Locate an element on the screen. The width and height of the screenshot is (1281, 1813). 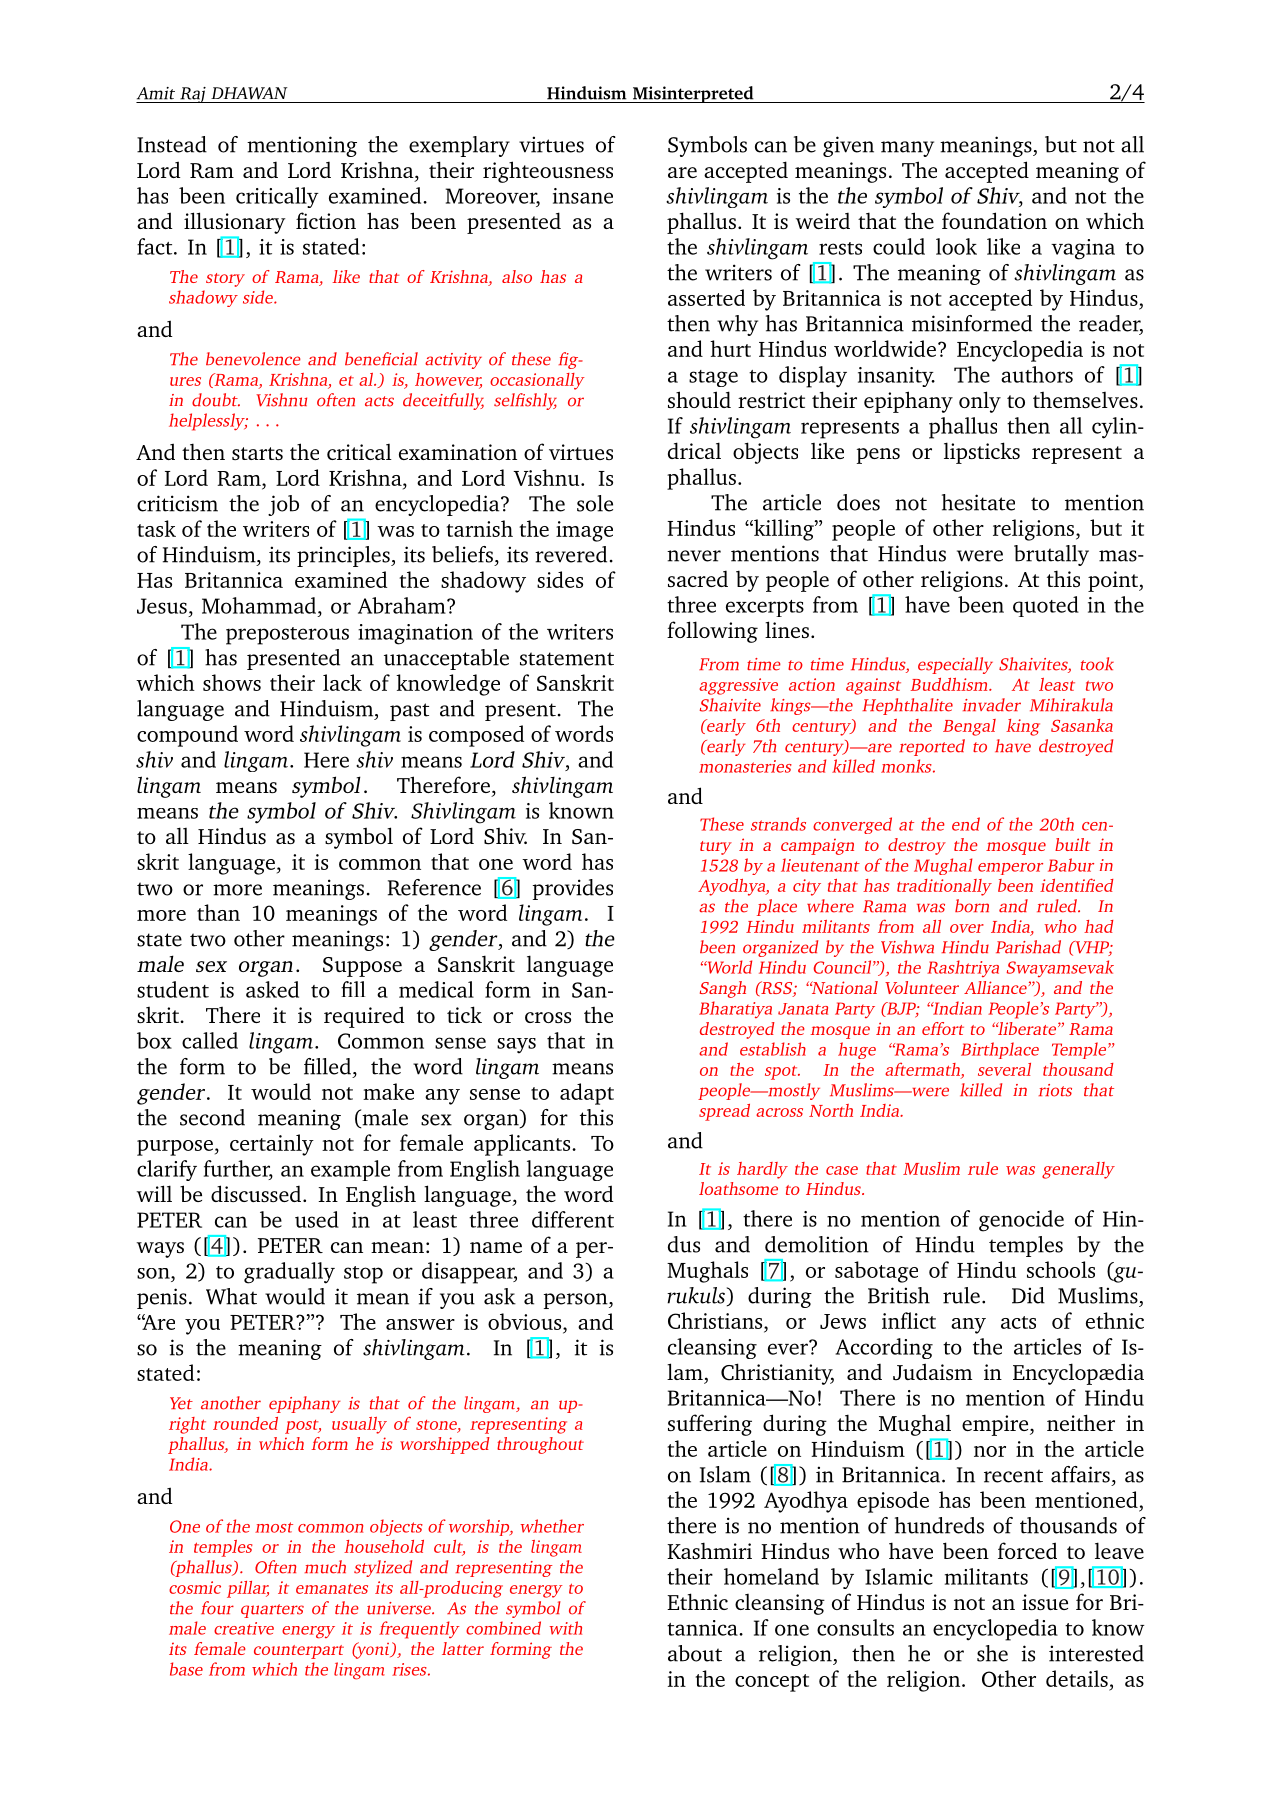
genocide is located at coordinates (1021, 1221).
